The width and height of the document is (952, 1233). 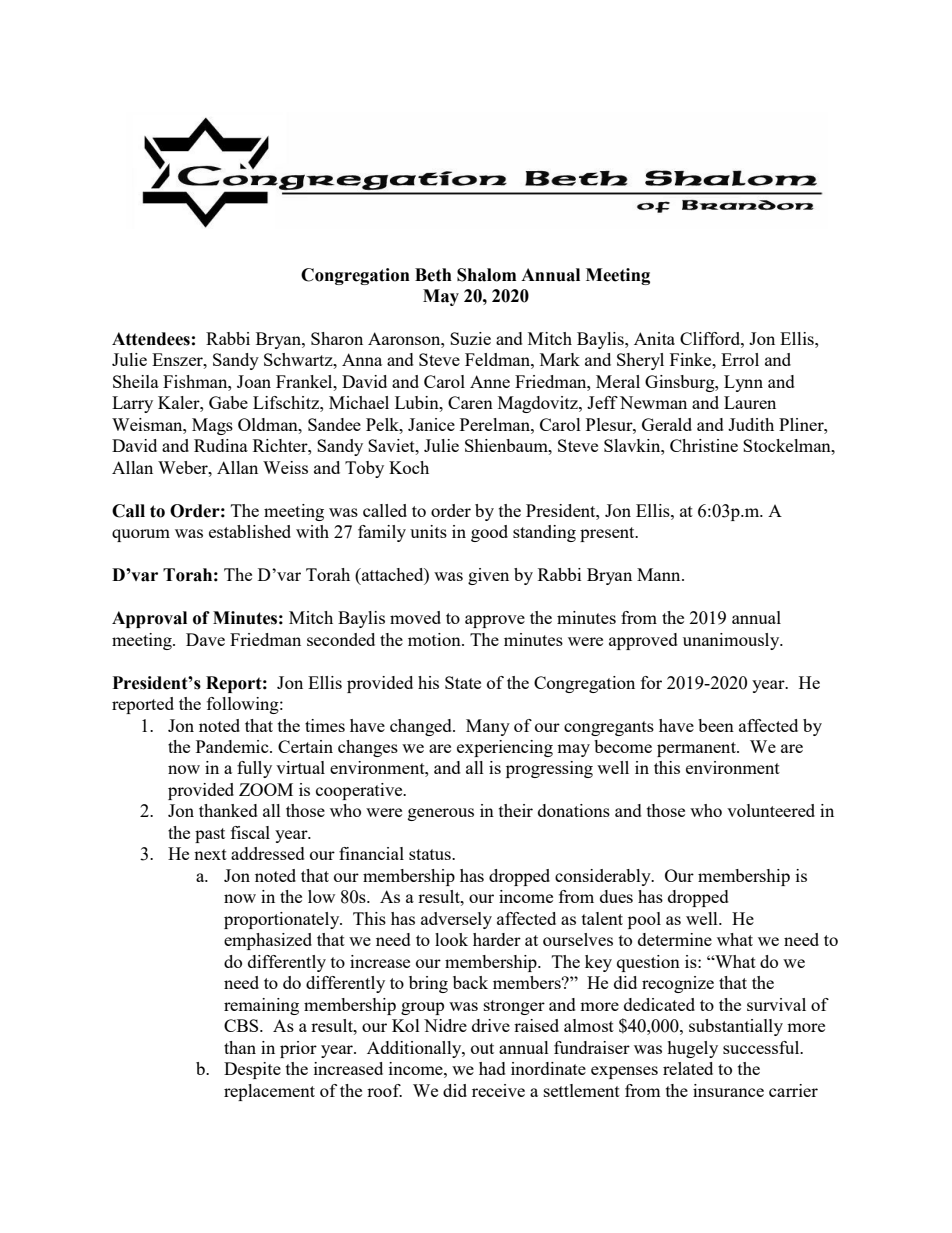 I want to click on volunteered, so click(x=771, y=810).
